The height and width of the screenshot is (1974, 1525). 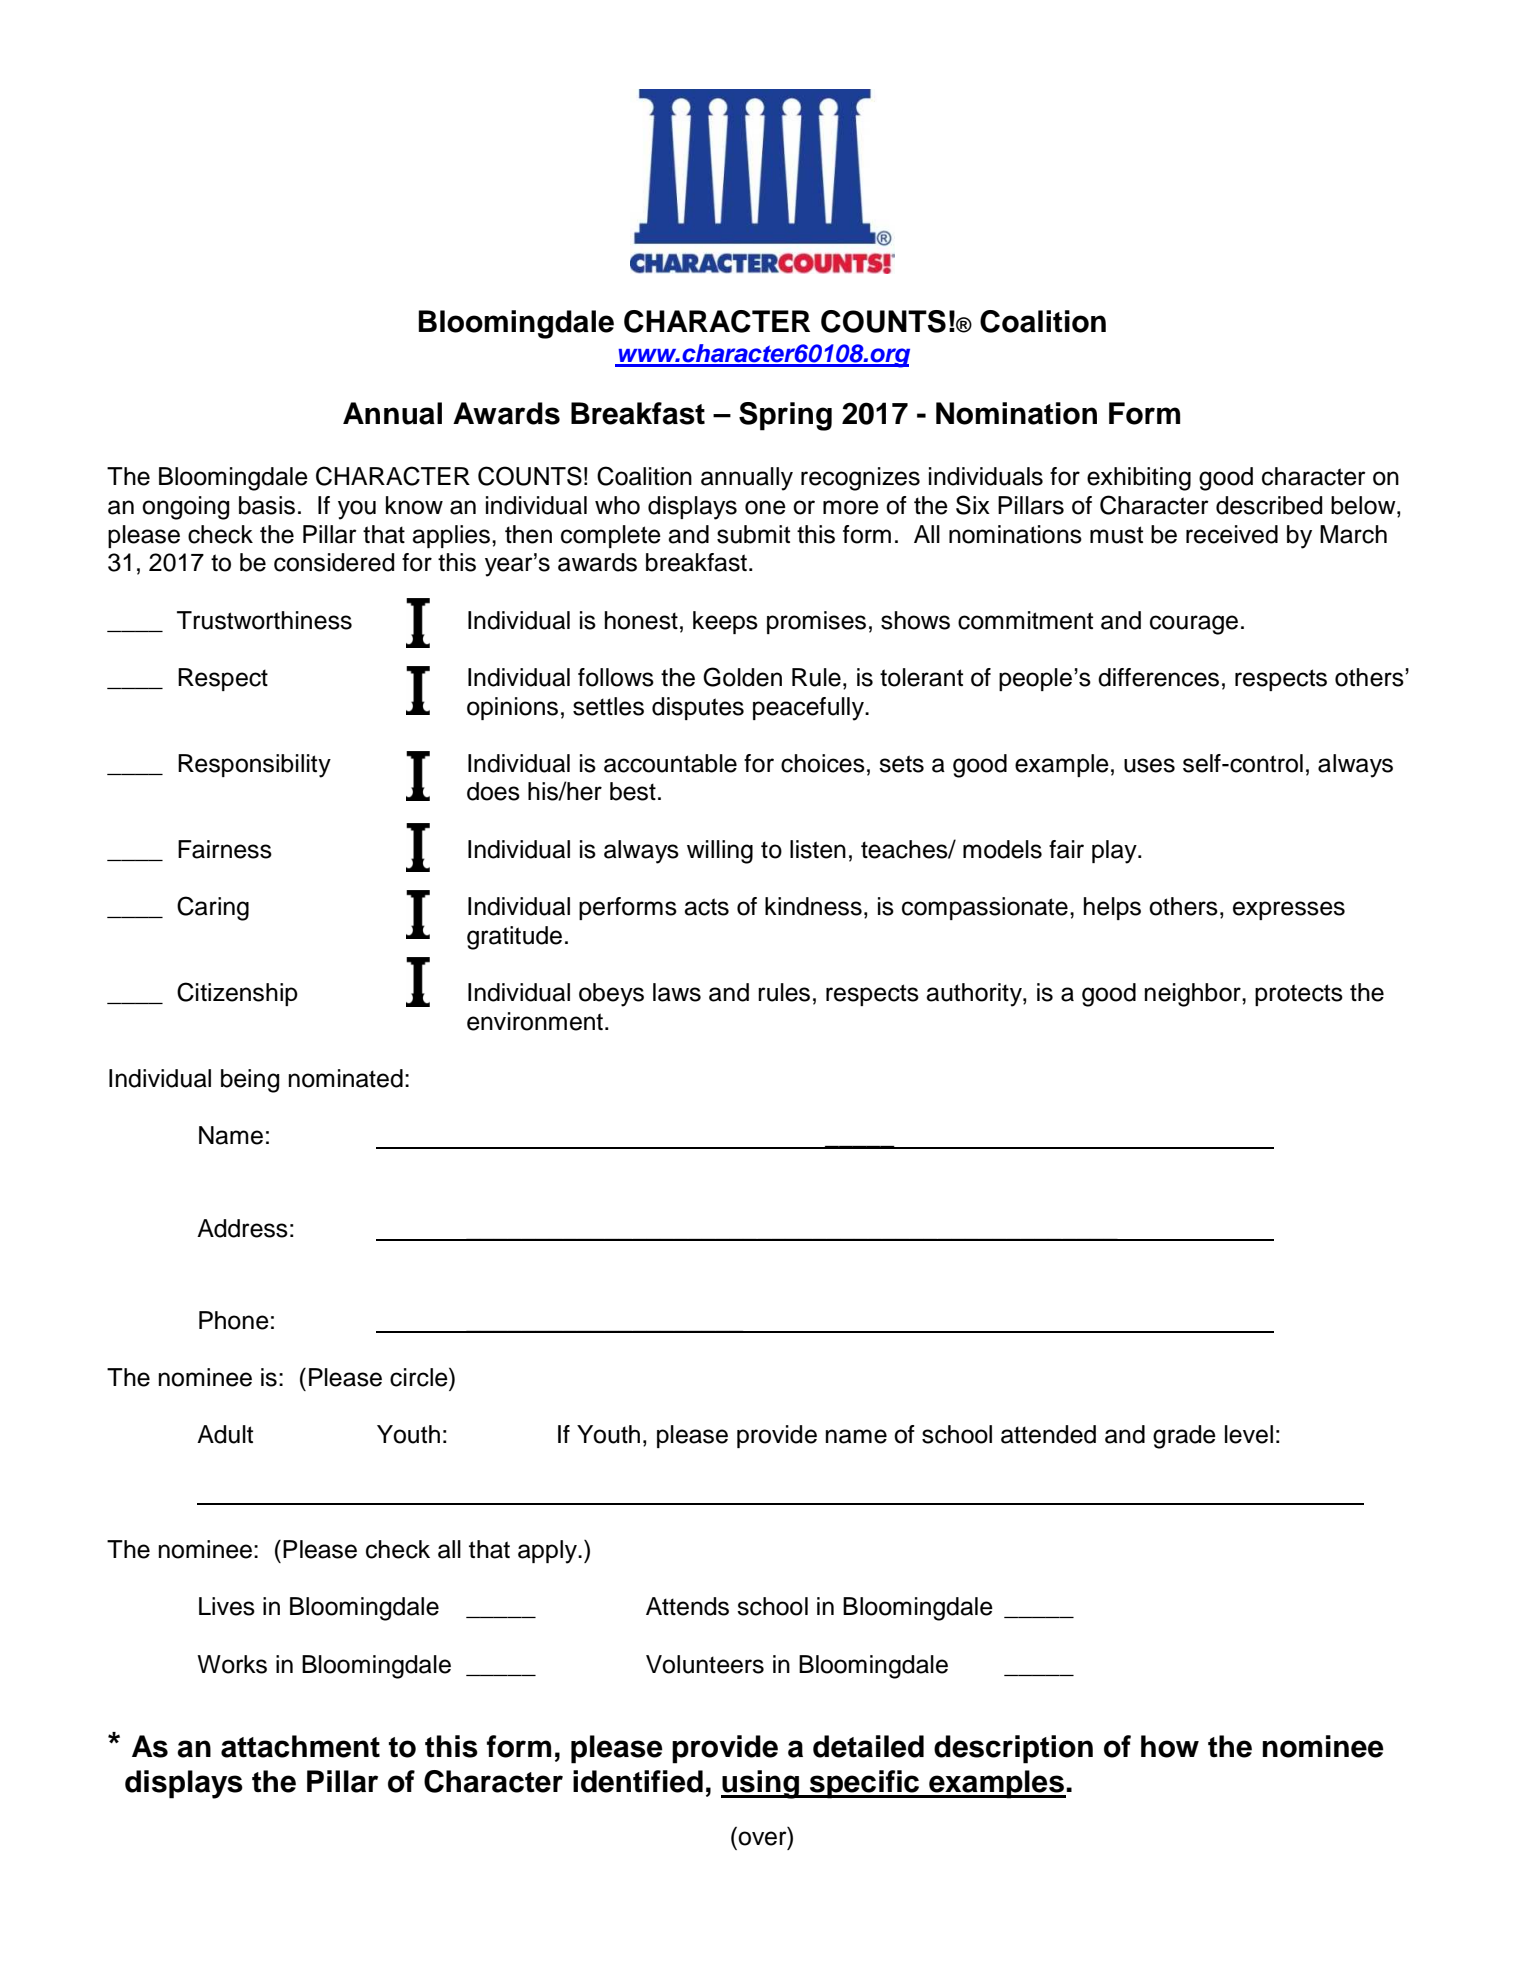 I want to click on Address, so click(x=242, y=1228).
